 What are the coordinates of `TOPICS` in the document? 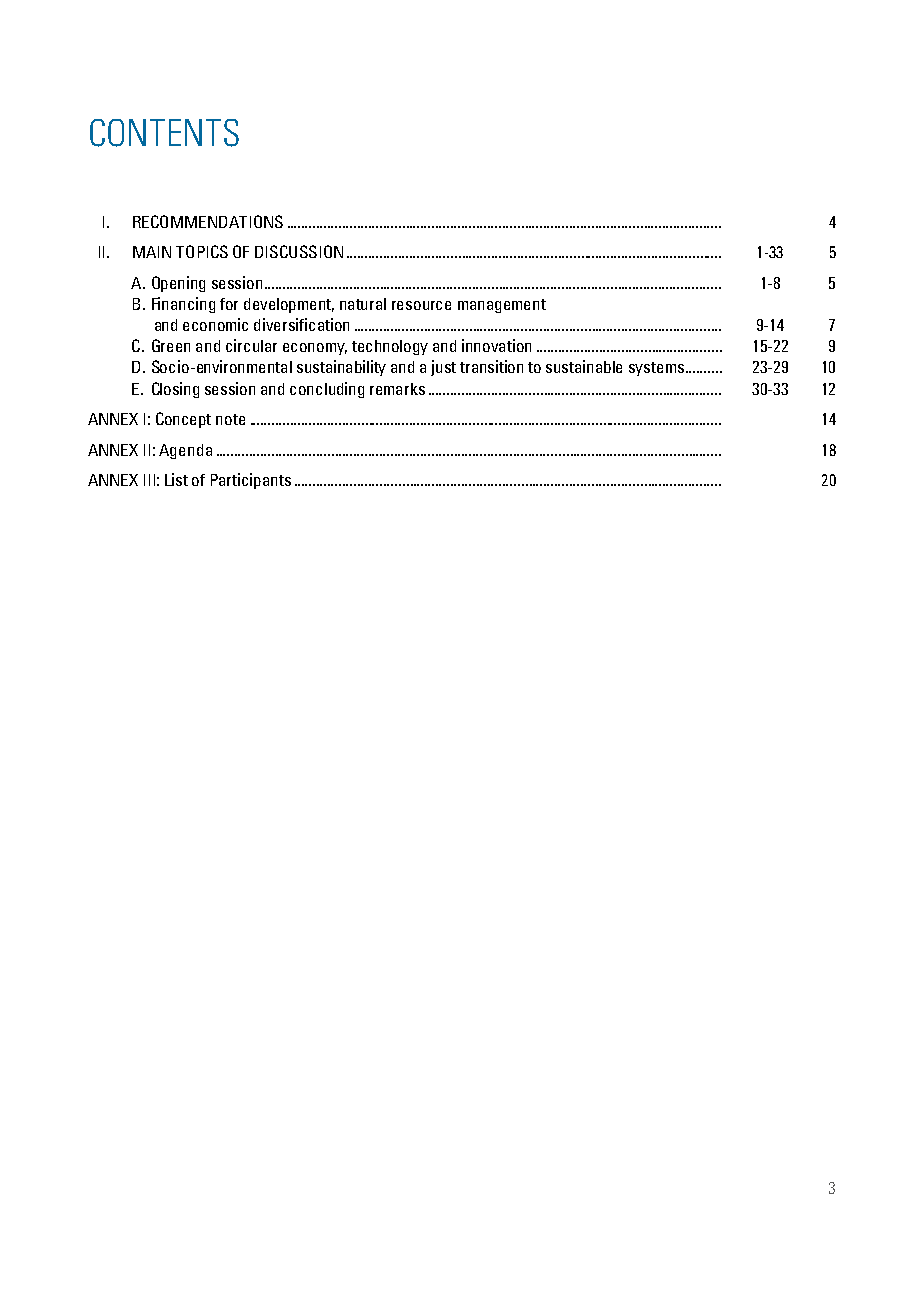 It's located at (202, 251).
